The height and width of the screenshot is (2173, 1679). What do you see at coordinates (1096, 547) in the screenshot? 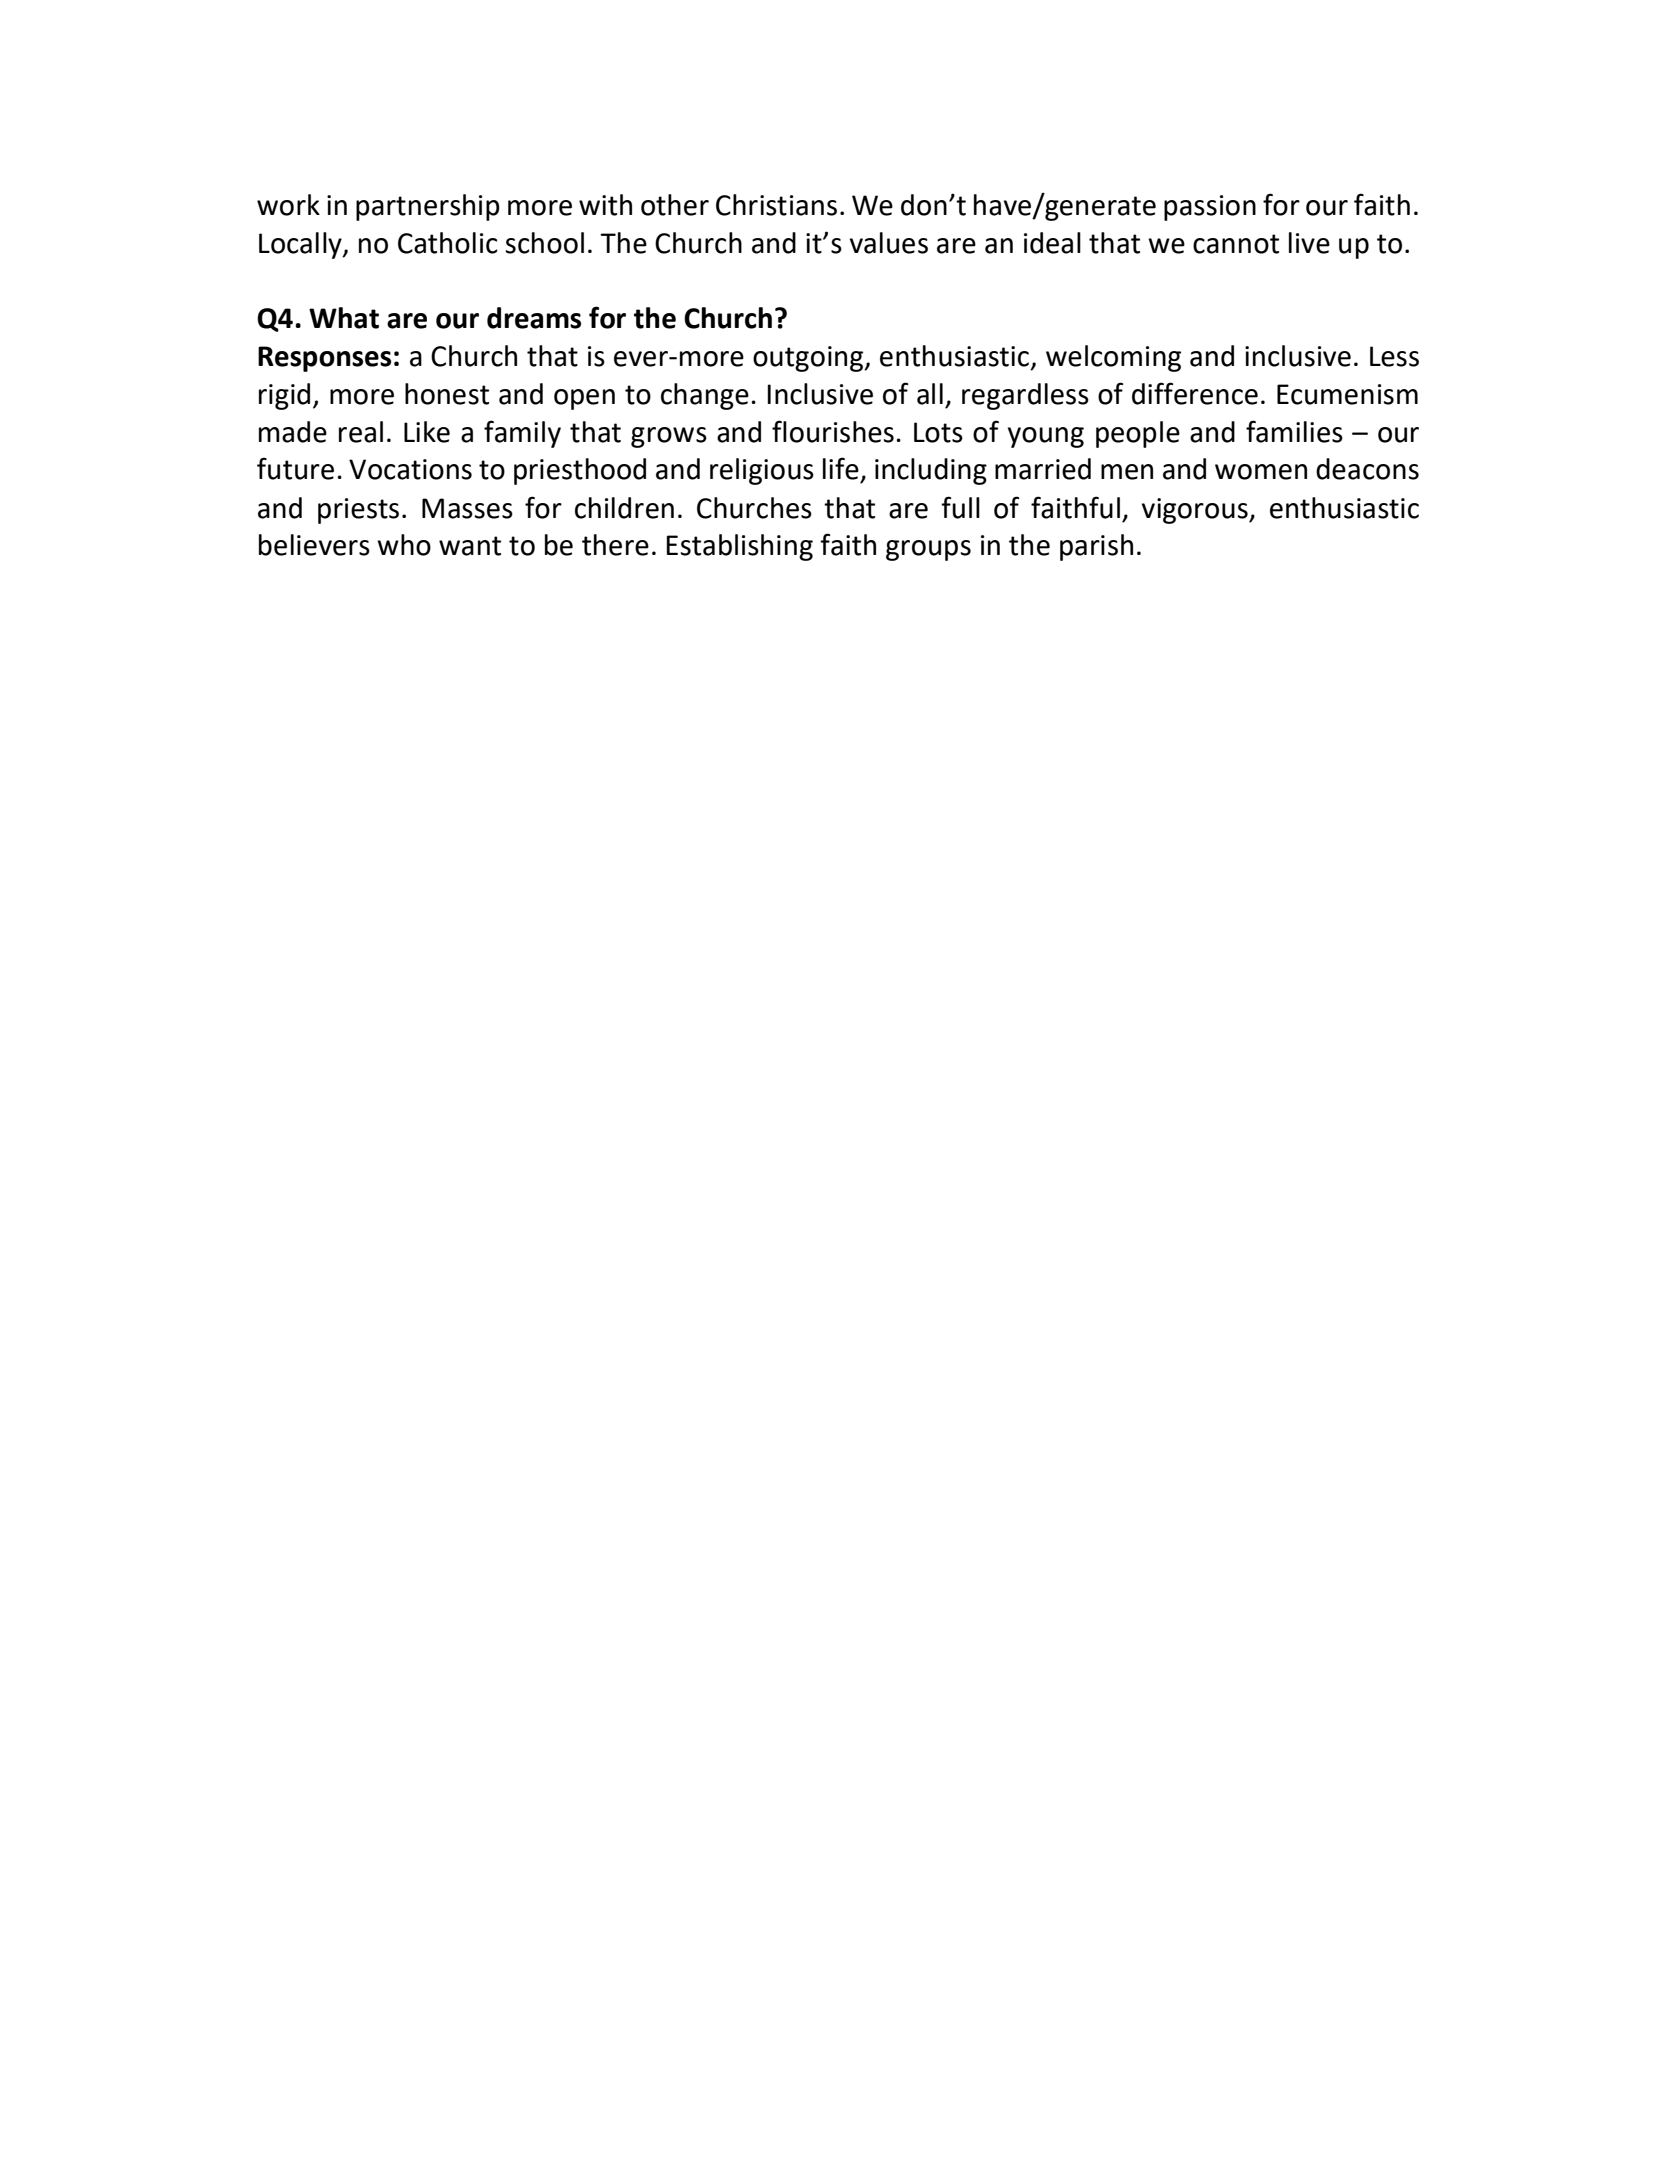
I see `parish` at bounding box center [1096, 547].
